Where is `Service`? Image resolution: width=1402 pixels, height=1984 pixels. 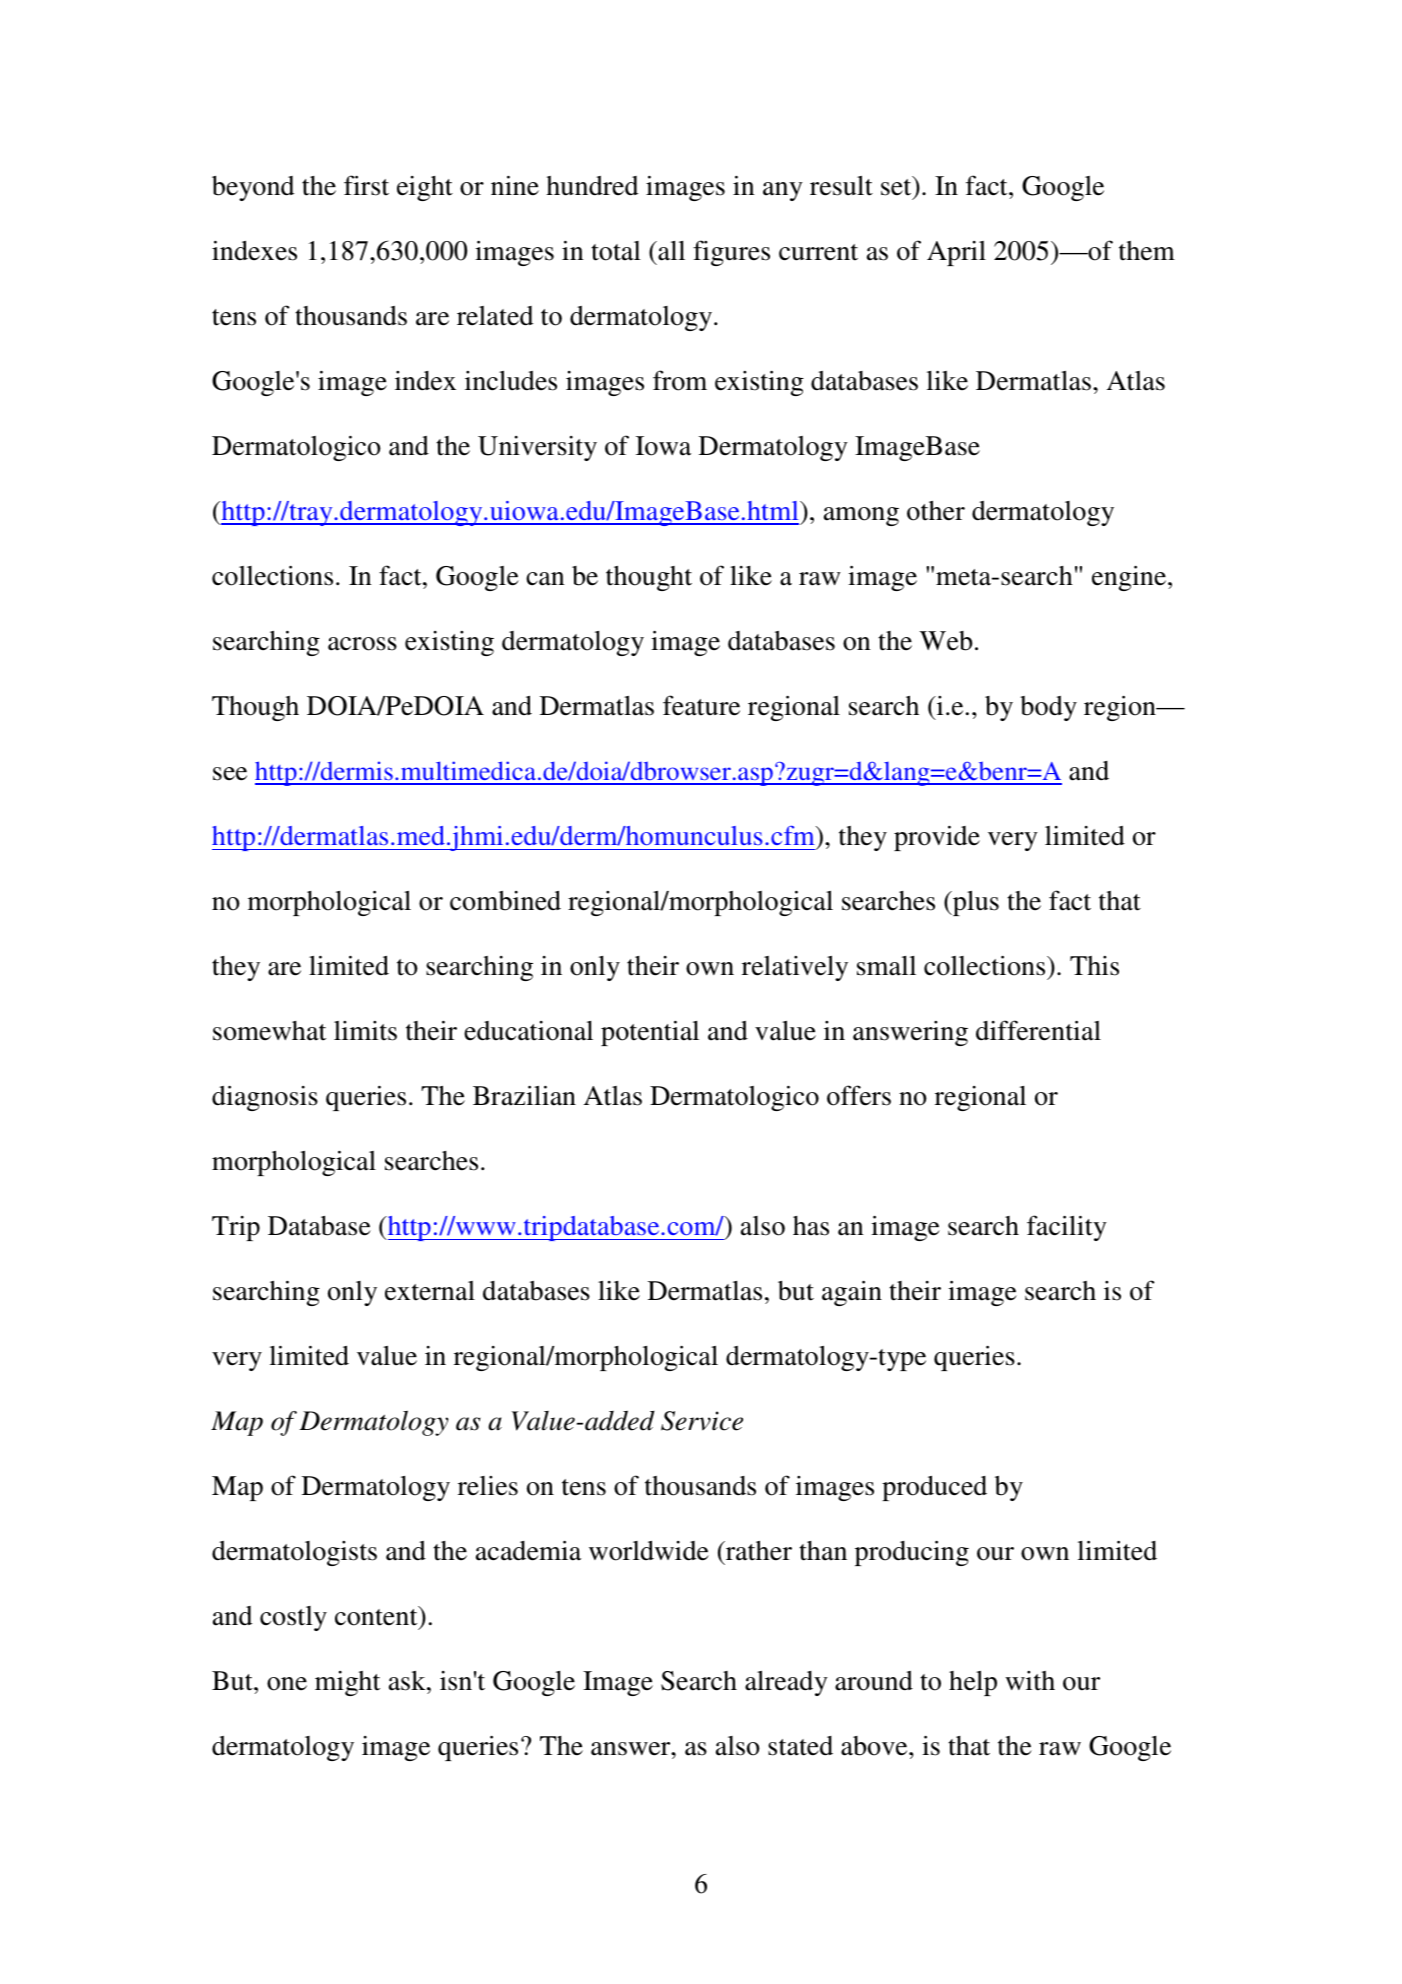
Service is located at coordinates (702, 1421).
